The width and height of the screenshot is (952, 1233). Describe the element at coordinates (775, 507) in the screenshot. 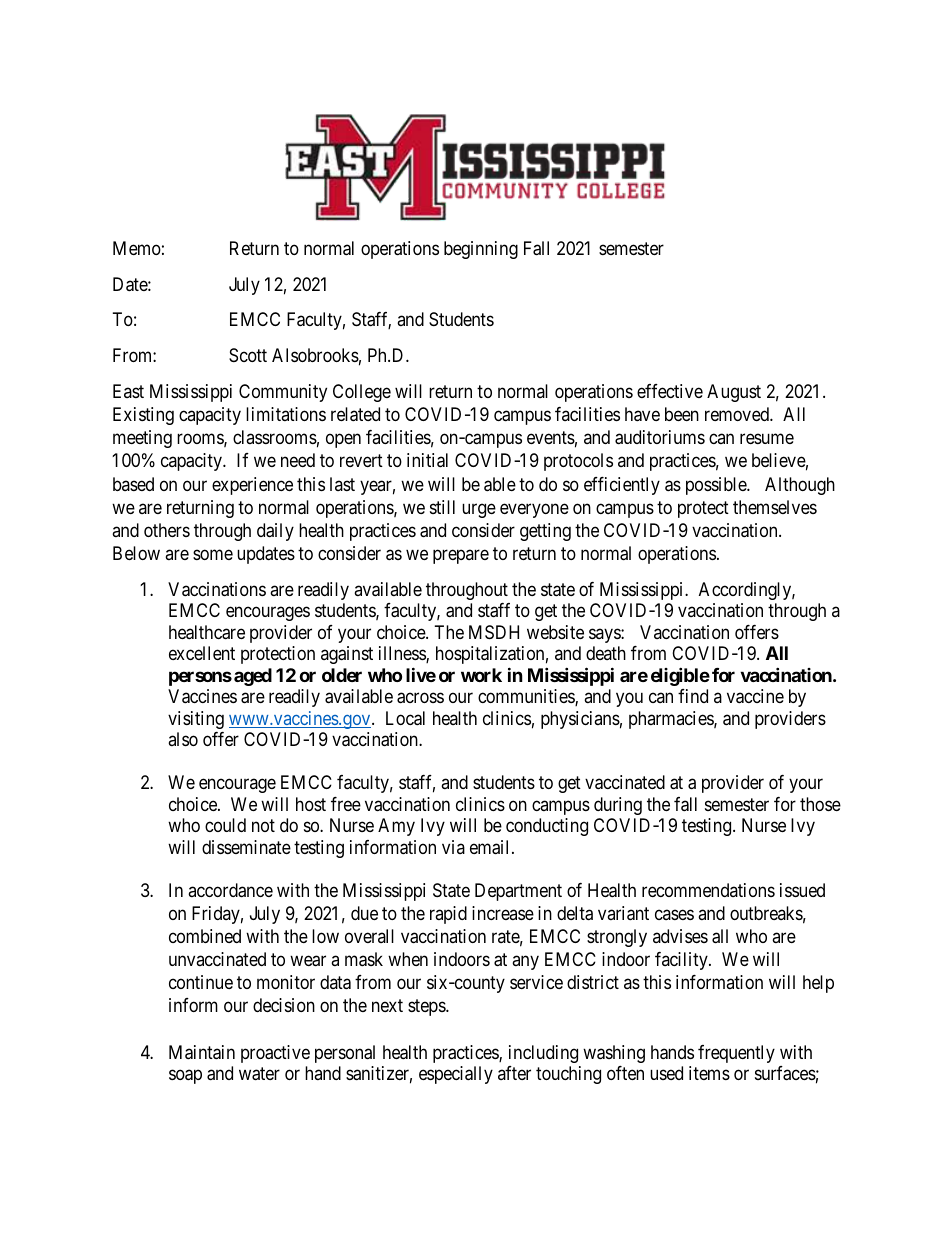

I see `themselves` at that location.
